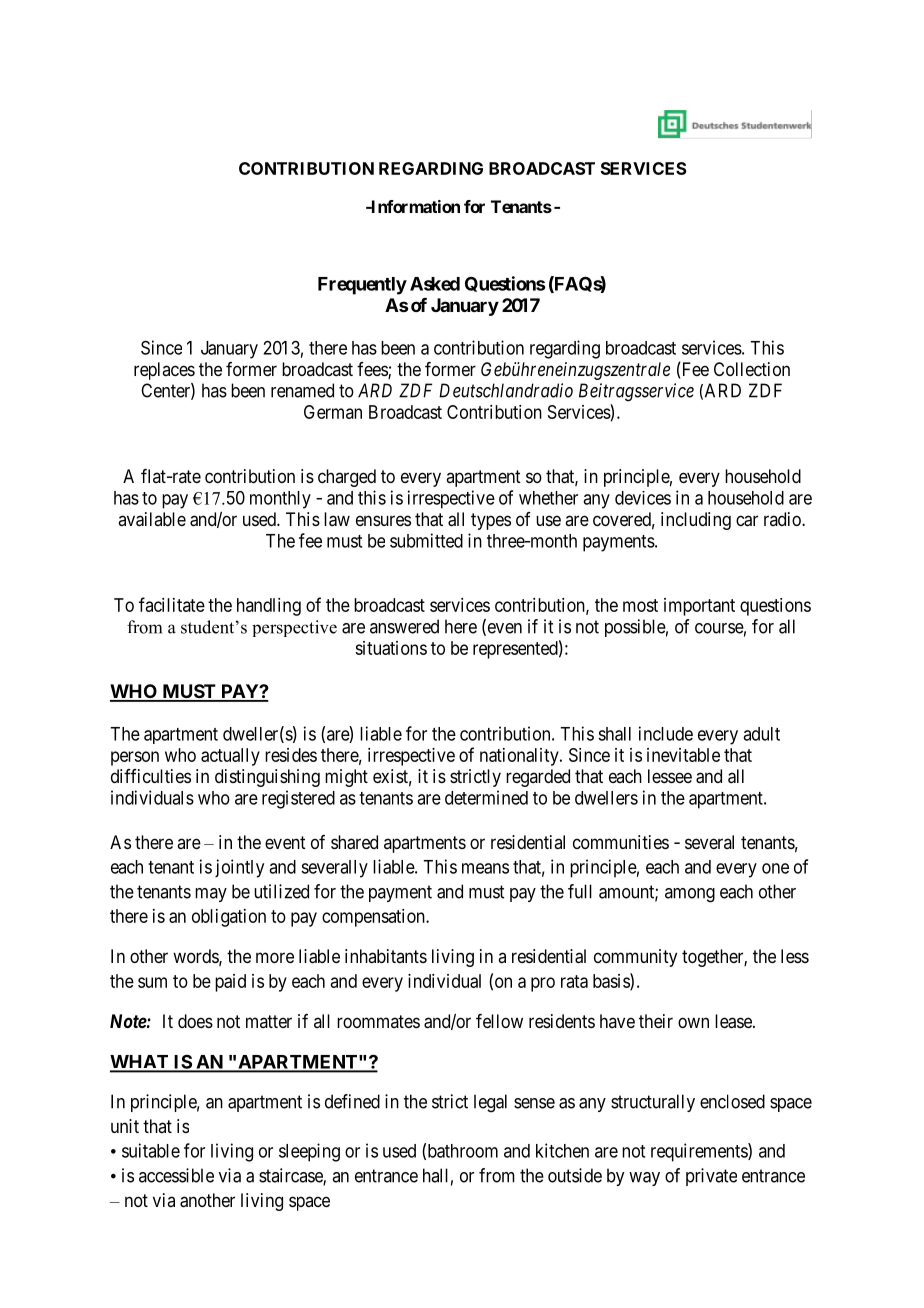  Describe the element at coordinates (700, 1152) in the screenshot. I see `requirements` at that location.
